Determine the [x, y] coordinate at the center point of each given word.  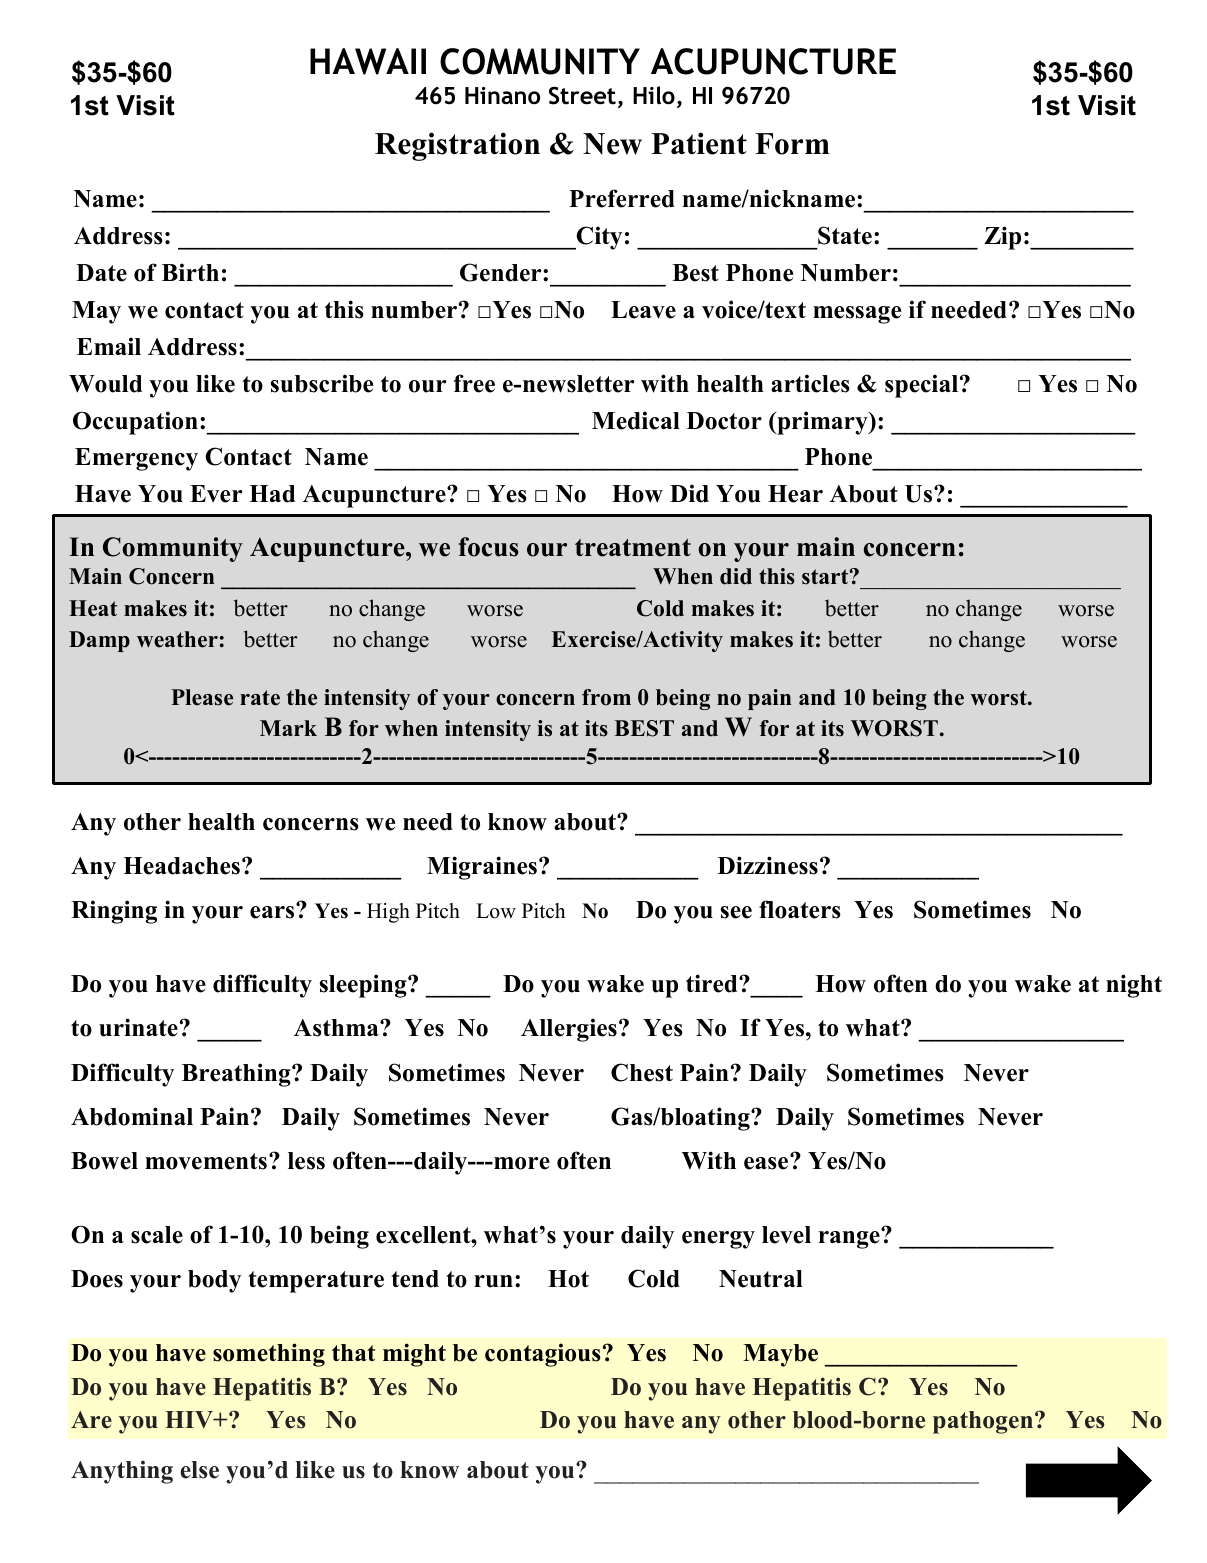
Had [272, 494]
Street [582, 95]
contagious [543, 1355]
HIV [190, 1419]
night [1134, 986]
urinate [138, 1027]
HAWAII [368, 61]
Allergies [569, 1030]
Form [792, 144]
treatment [633, 548]
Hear [795, 494]
